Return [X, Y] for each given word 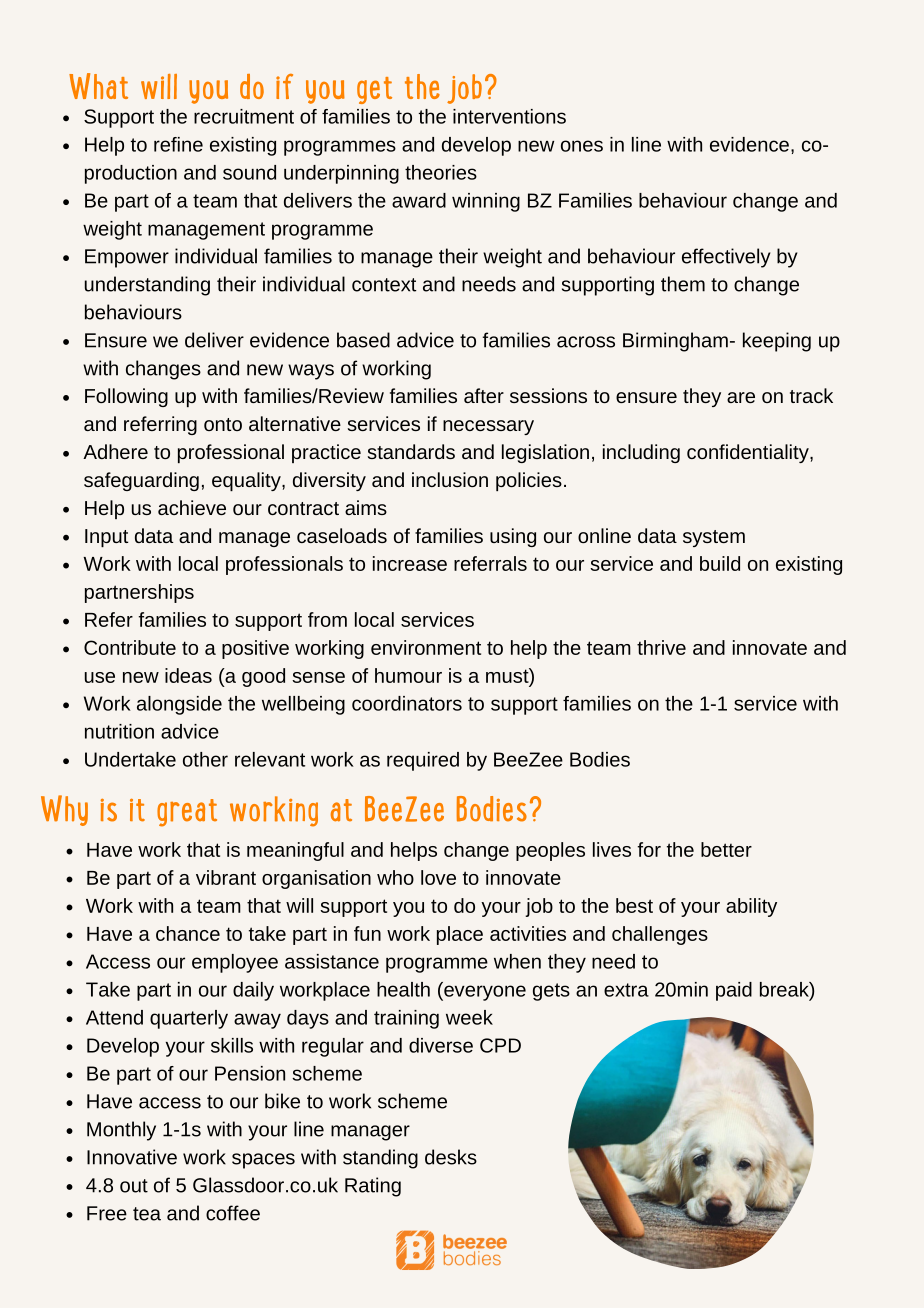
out [134, 1186]
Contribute [130, 647]
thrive [661, 647]
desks [451, 1157]
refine [178, 144]
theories [441, 172]
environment [426, 647]
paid [734, 991]
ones [582, 146]
